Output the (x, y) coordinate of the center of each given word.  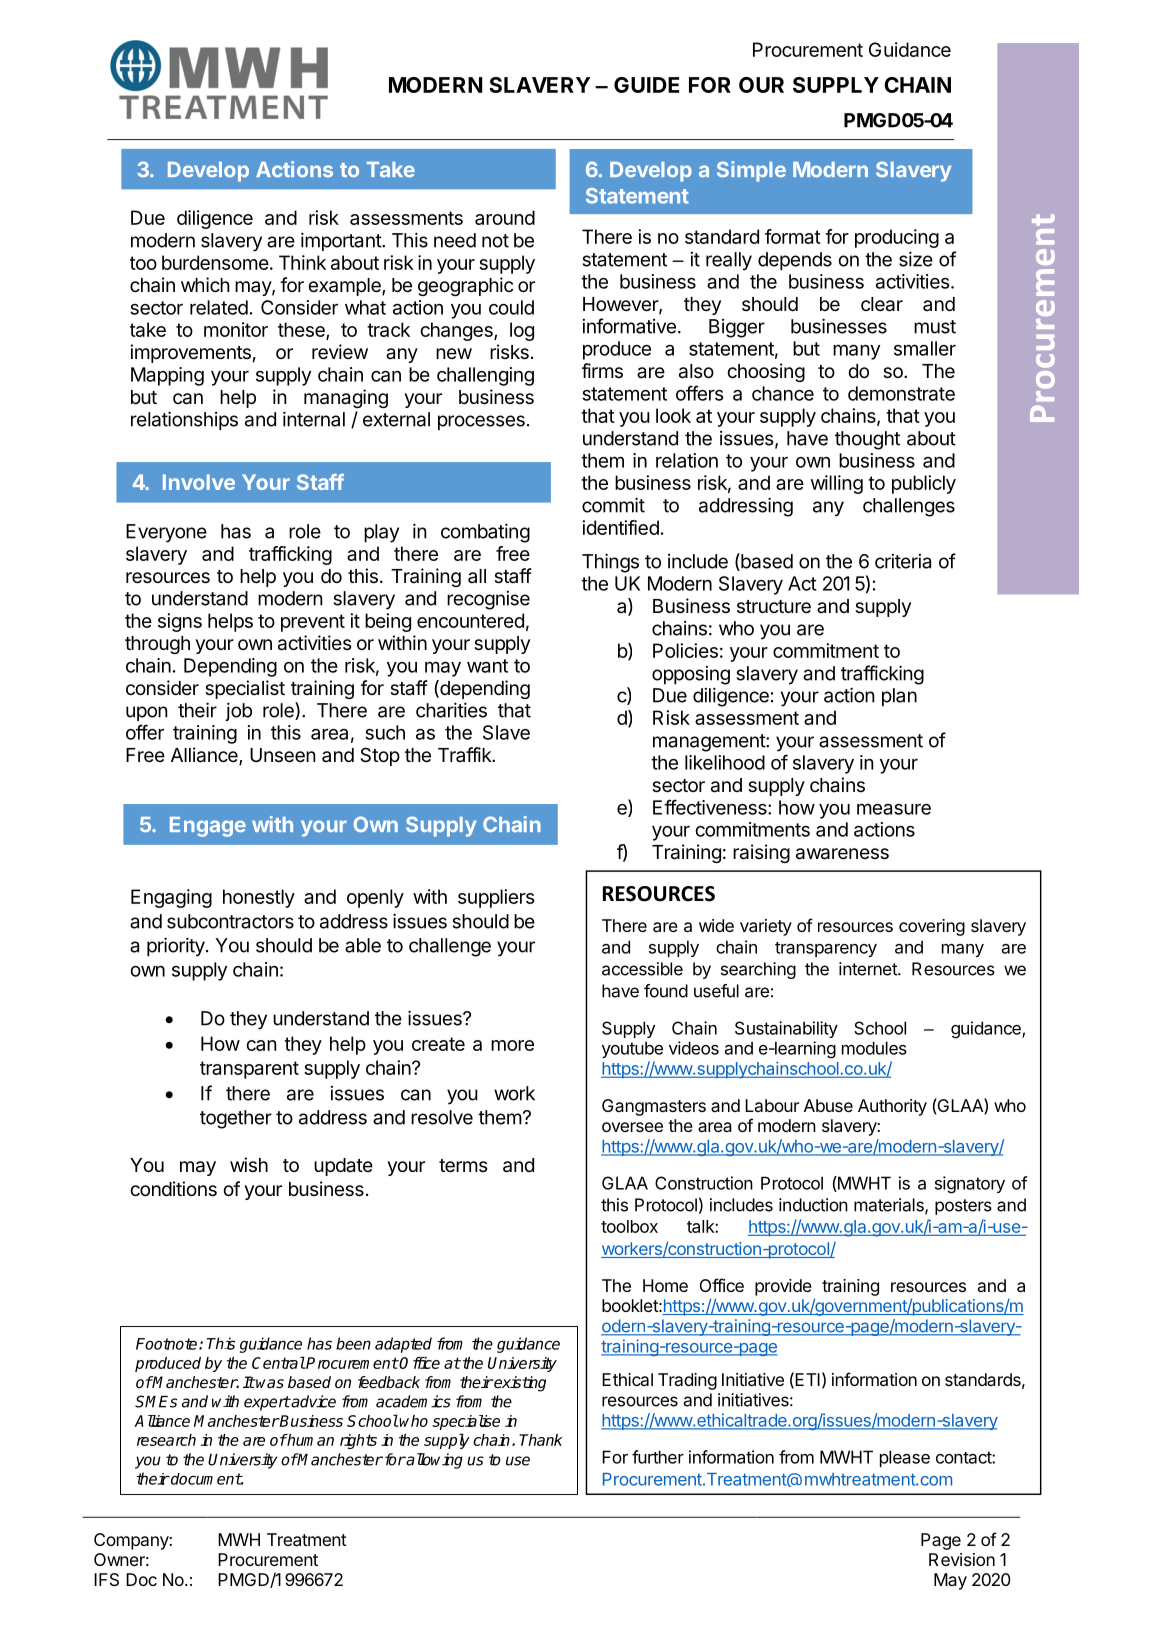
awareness (842, 854)
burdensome (215, 262)
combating (485, 533)
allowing (434, 1461)
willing (837, 484)
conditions (173, 1189)
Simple (751, 171)
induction (813, 1205)
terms (463, 1166)
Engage (208, 827)
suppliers (496, 898)
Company (131, 1541)
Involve (199, 482)
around (505, 217)
